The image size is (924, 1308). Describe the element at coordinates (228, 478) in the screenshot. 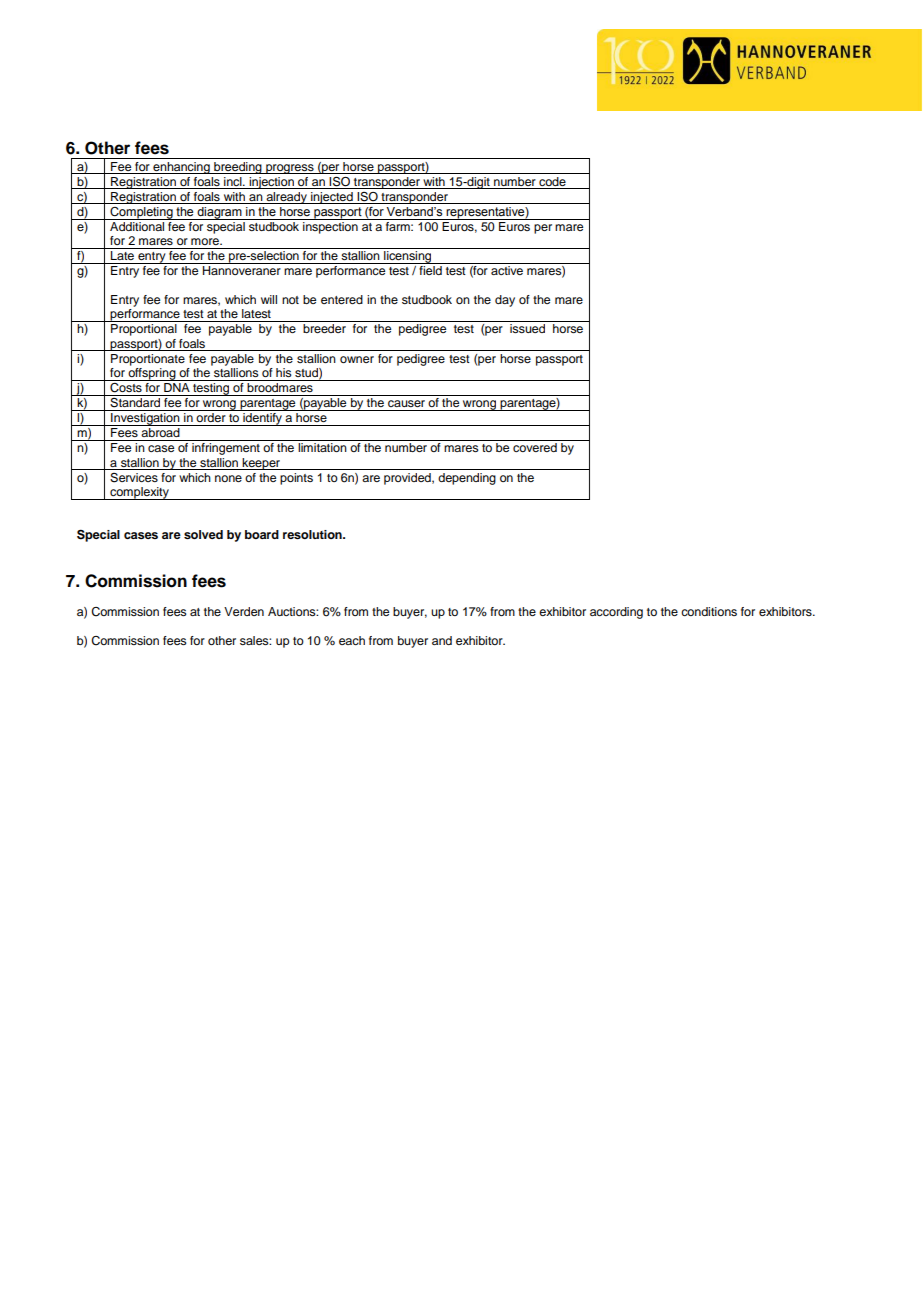

I see `none` at that location.
